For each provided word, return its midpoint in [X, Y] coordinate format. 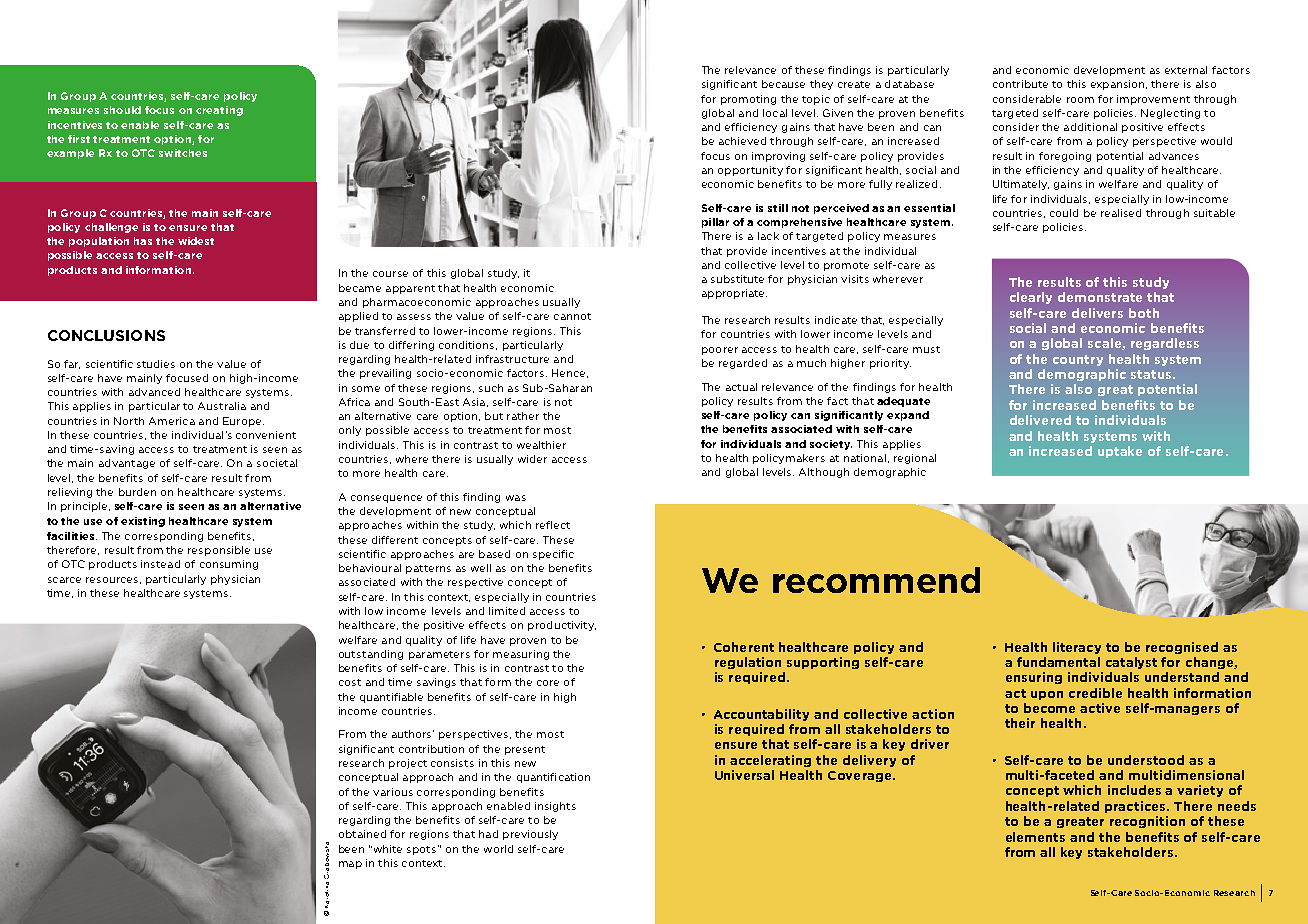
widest [196, 241]
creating [219, 111]
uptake [1120, 452]
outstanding [371, 655]
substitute [737, 279]
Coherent [744, 647]
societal [277, 463]
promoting [748, 100]
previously [530, 835]
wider [532, 459]
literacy [1077, 648]
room [1080, 100]
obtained [362, 834]
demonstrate [1100, 297]
